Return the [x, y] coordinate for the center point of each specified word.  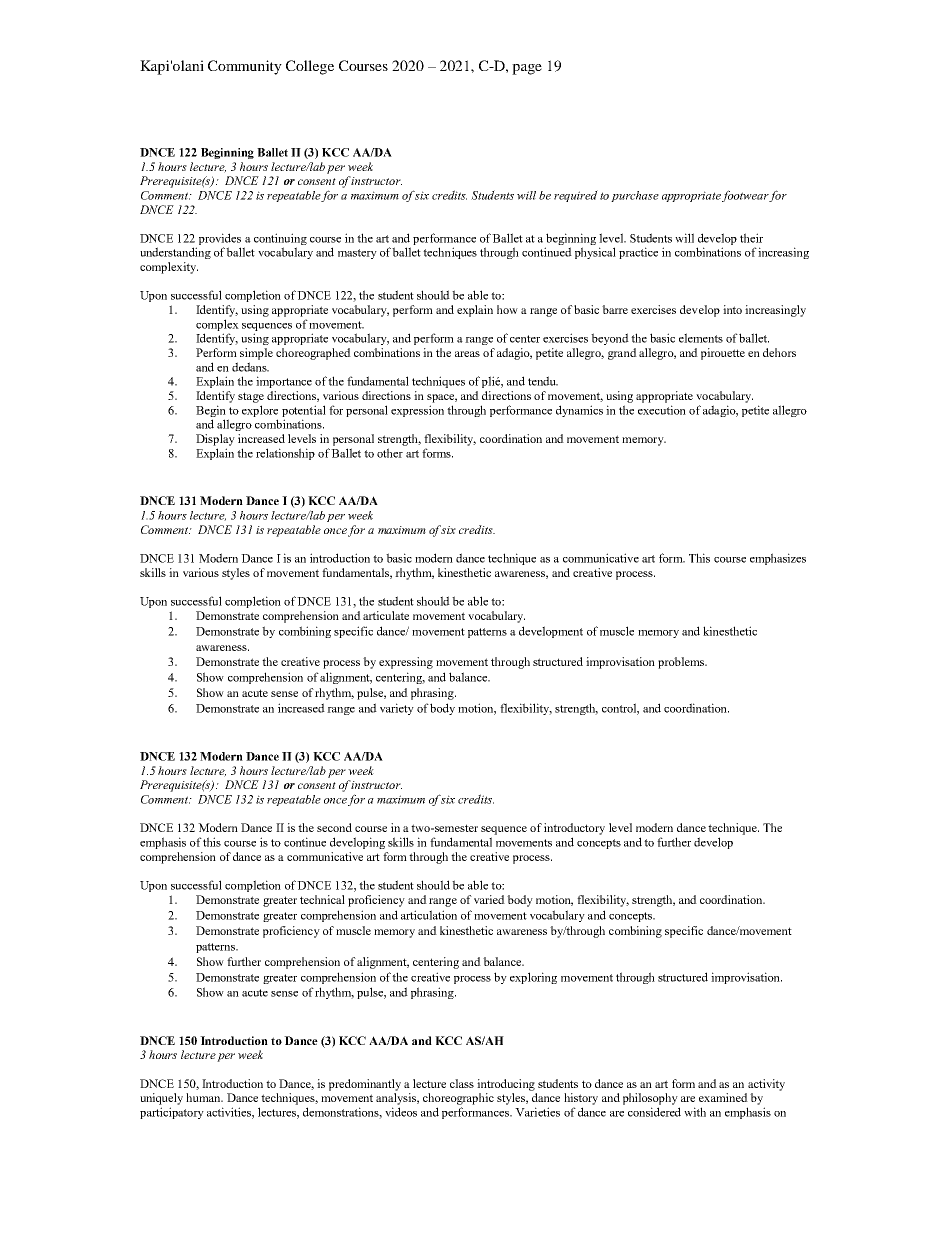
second [334, 827]
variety [397, 709]
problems [682, 663]
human [204, 1097]
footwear [746, 196]
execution [662, 410]
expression [417, 411]
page [527, 69]
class [462, 1083]
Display [215, 440]
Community [245, 67]
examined [723, 1097]
